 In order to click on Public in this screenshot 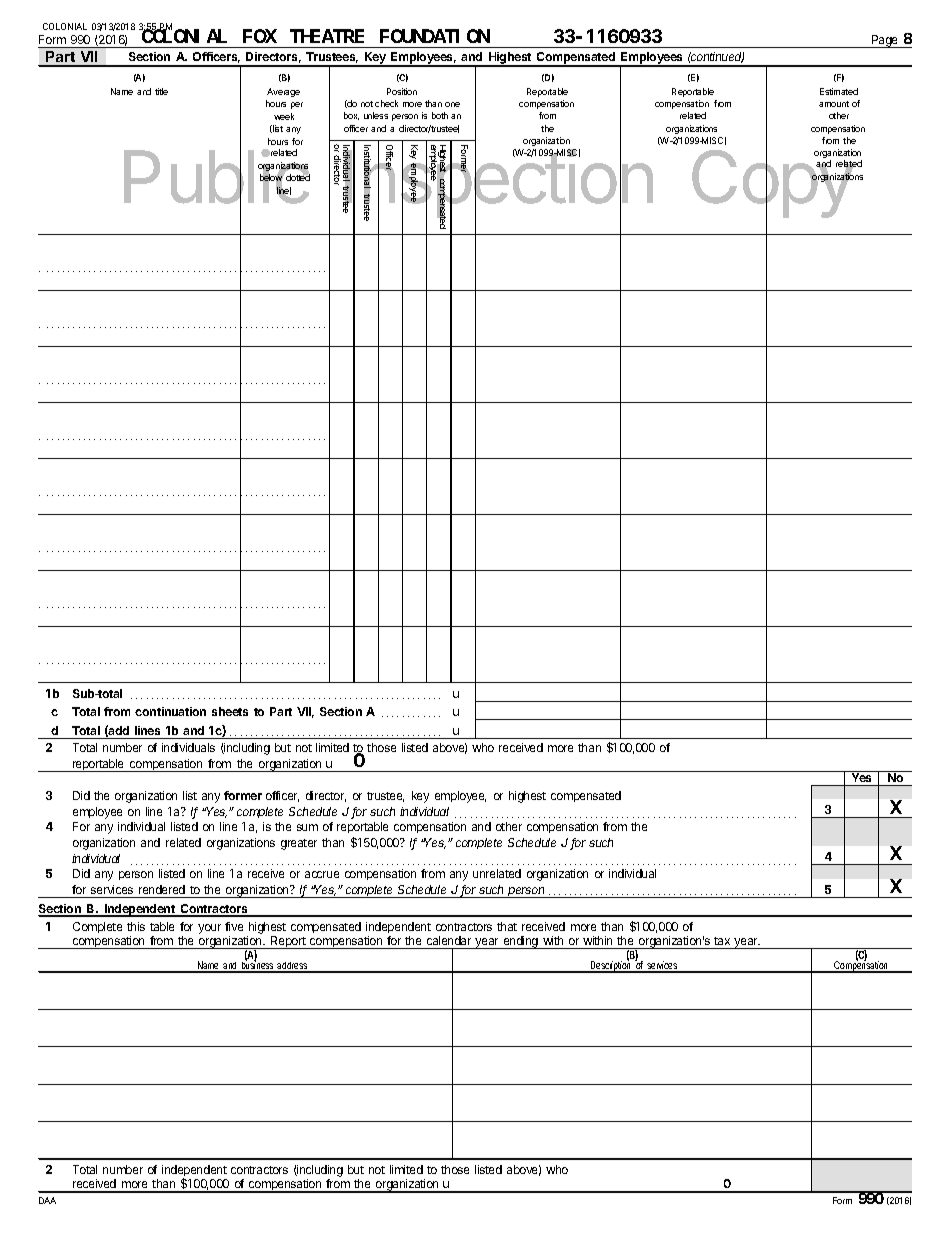, I will do `click(217, 178)`.
